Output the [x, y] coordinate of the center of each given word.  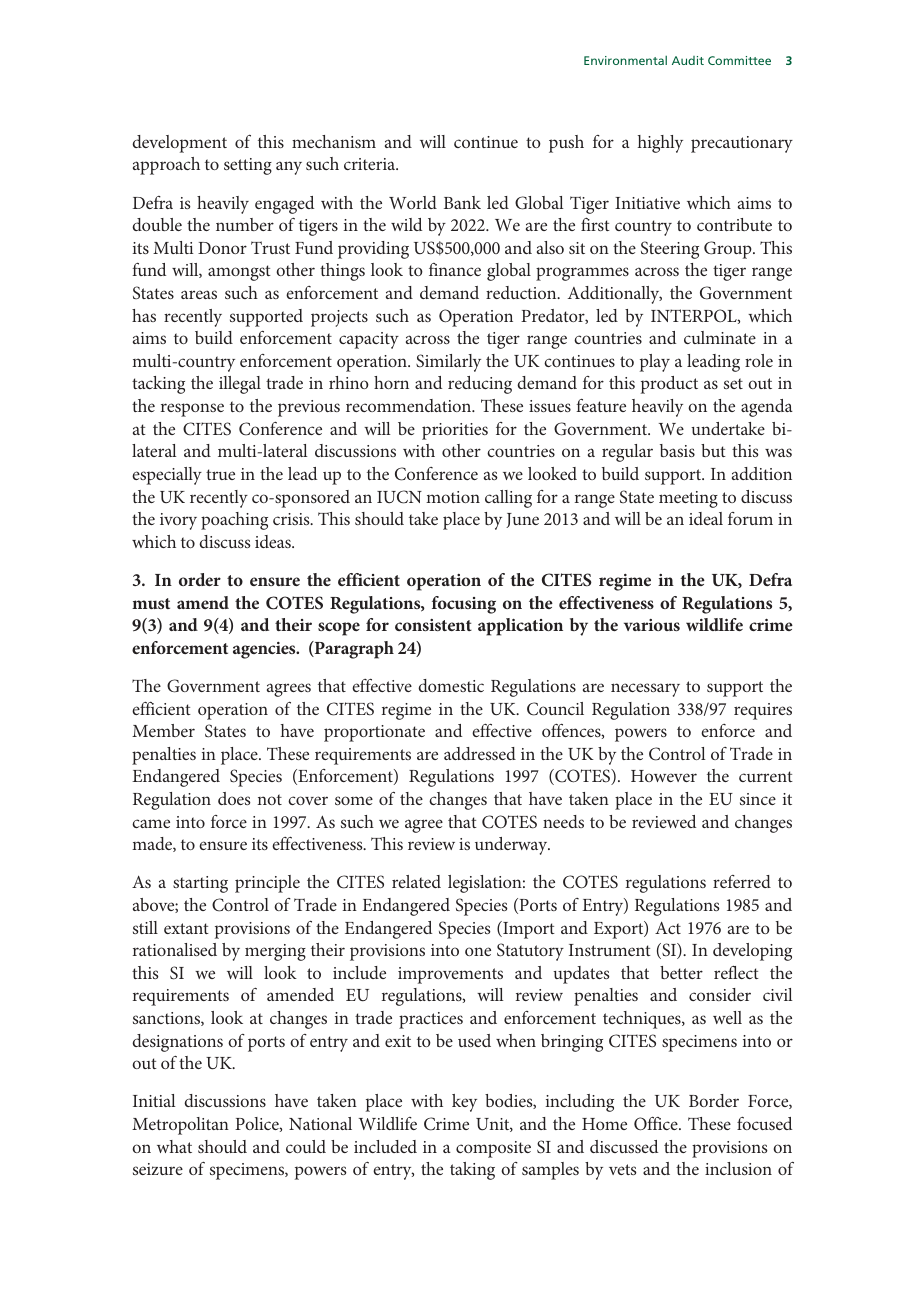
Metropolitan [180, 1126]
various [652, 625]
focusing [464, 605]
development [179, 144]
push [566, 144]
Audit [688, 60]
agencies [265, 650]
